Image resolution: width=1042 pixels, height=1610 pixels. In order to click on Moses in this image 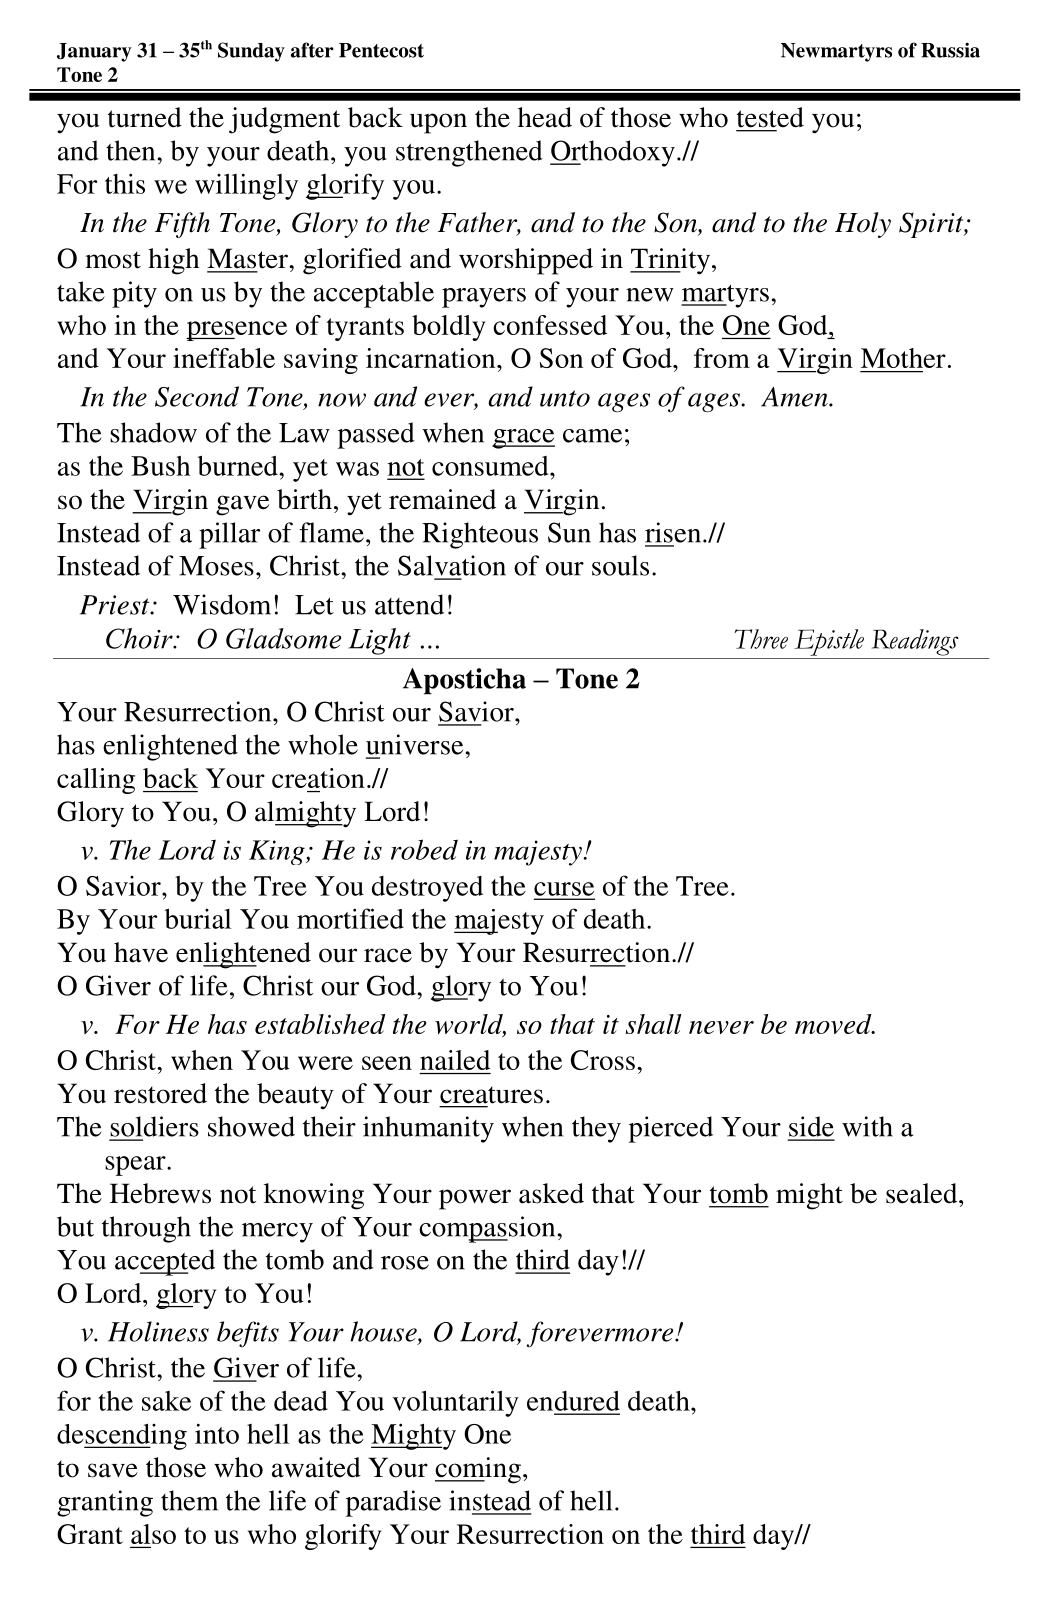, I will do `click(216, 566)`.
